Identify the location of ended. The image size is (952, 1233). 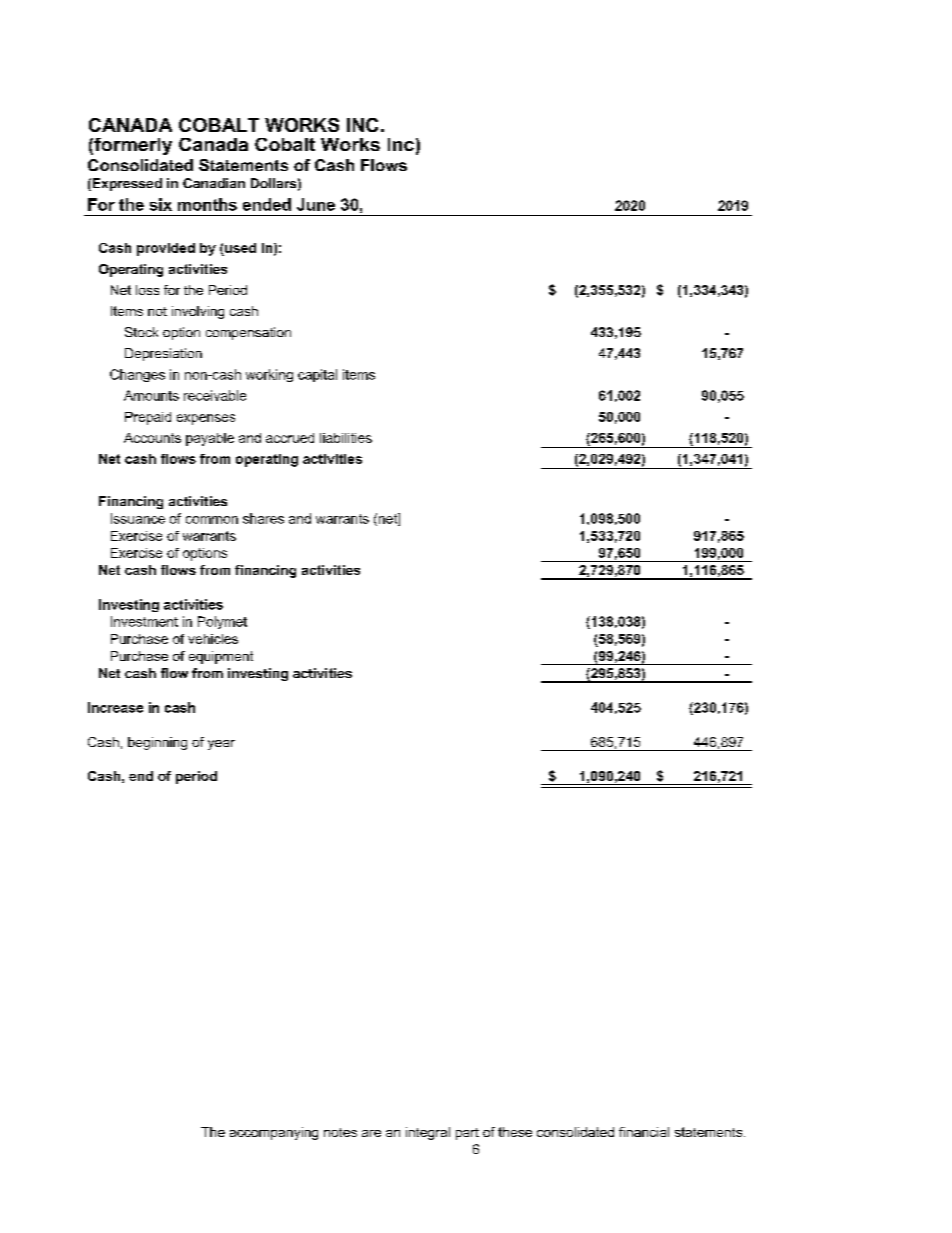
(267, 204).
